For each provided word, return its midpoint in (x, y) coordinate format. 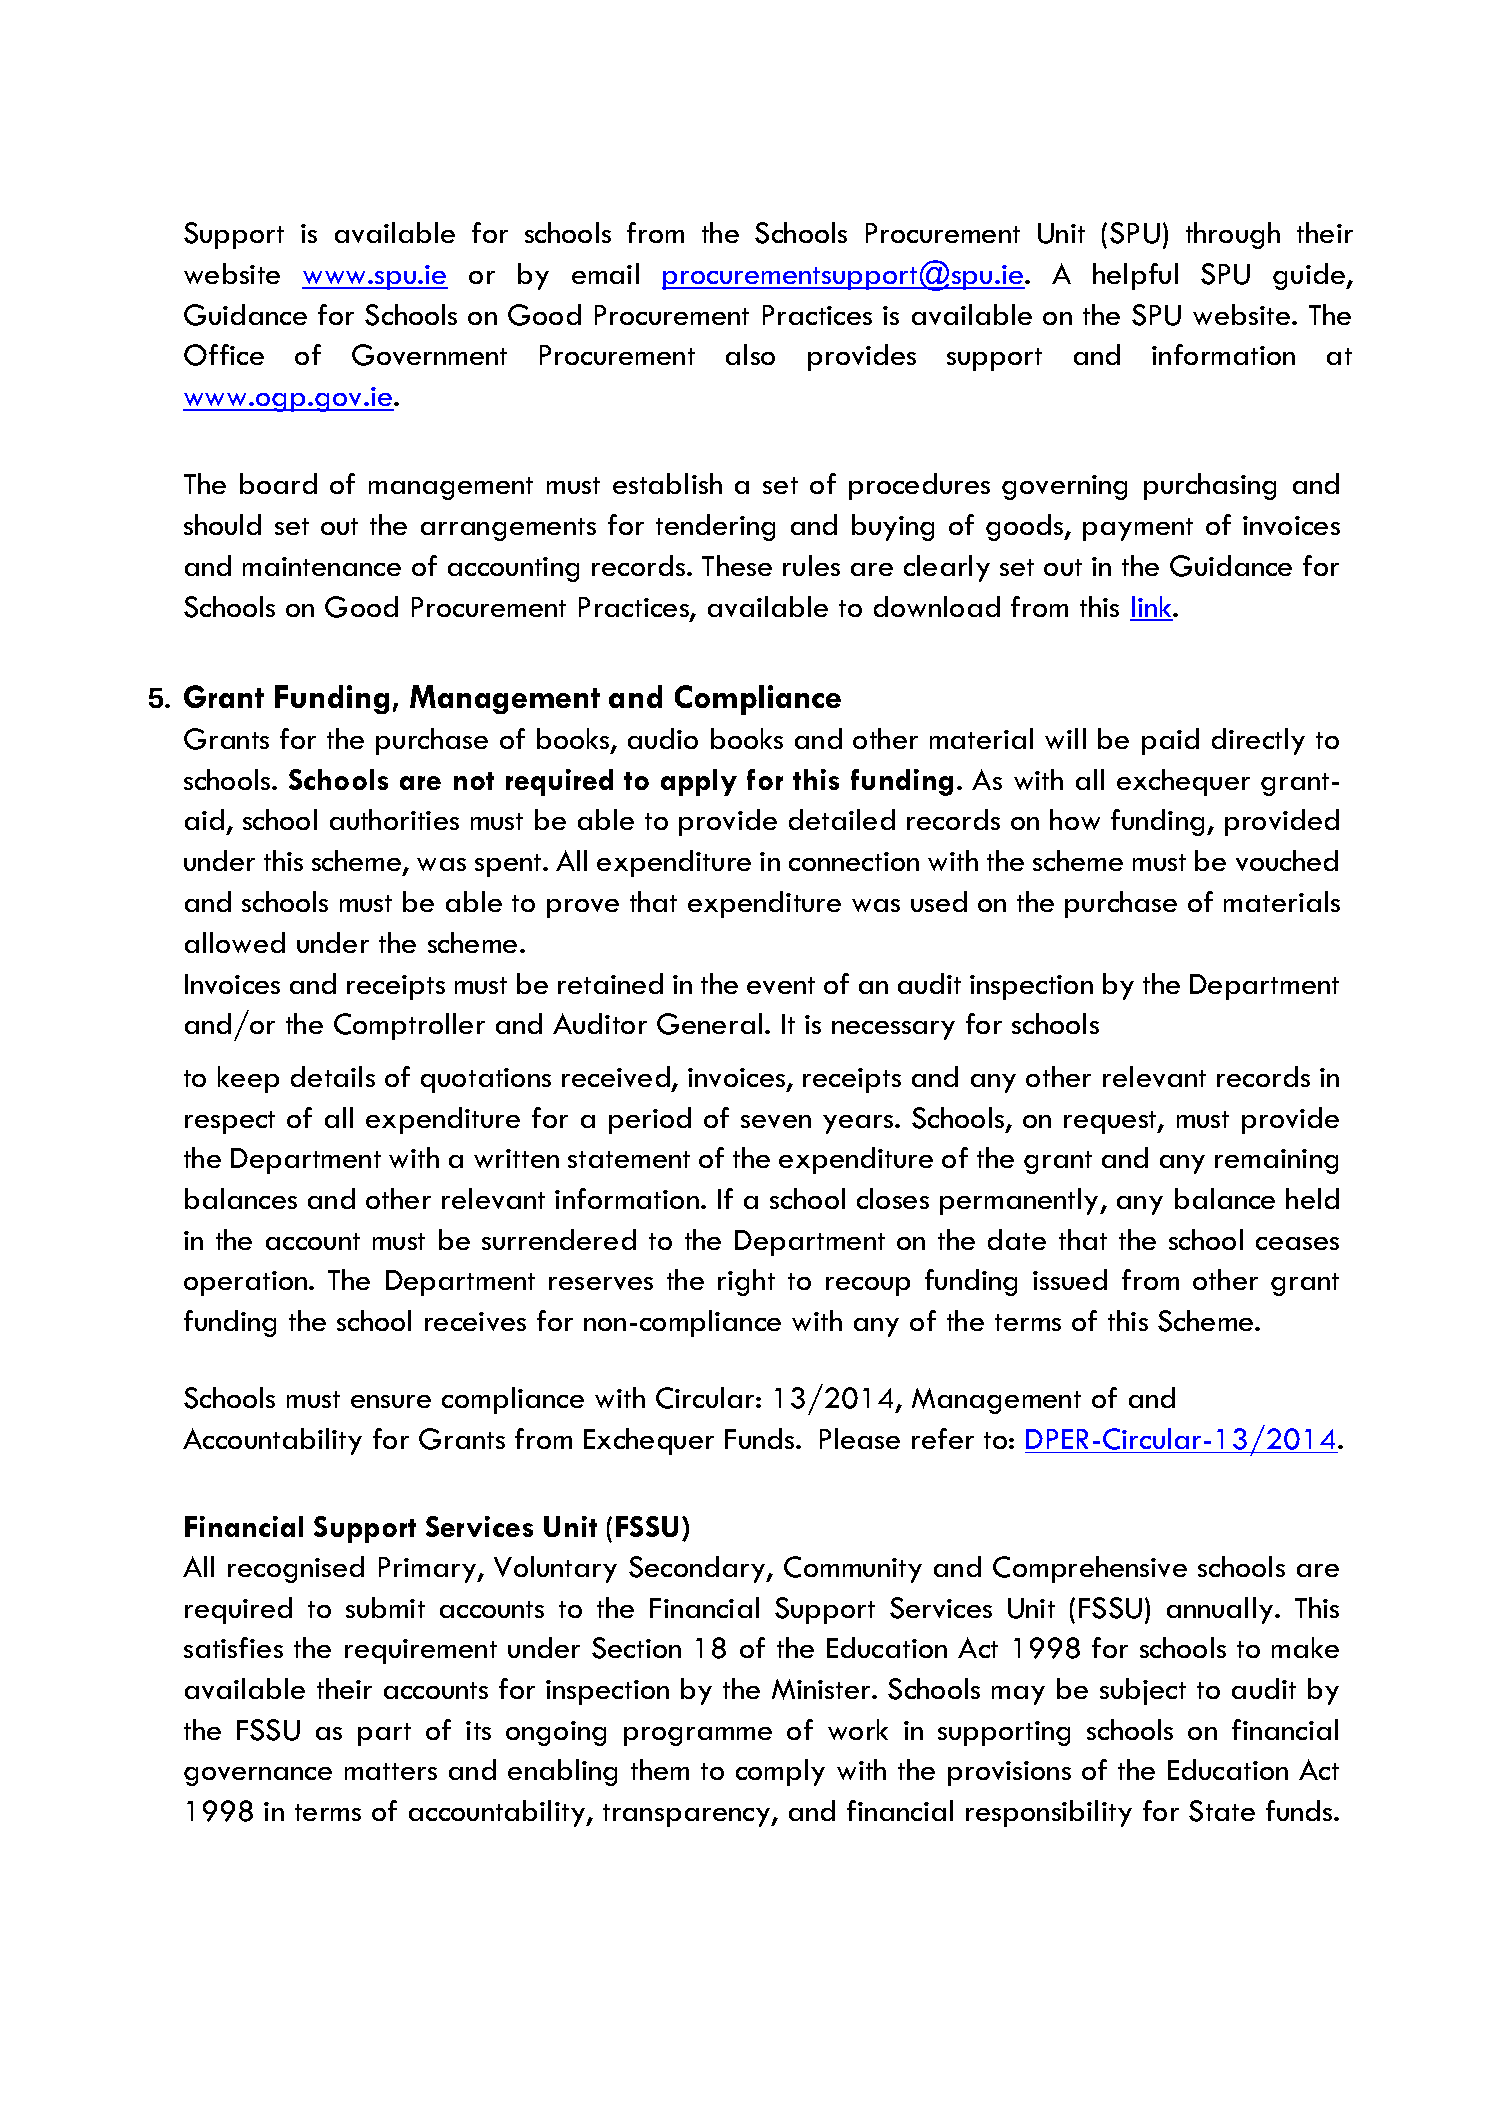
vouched (1287, 860)
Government (429, 355)
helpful (1135, 276)
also (750, 354)
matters (391, 1771)
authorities (394, 819)
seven (776, 1121)
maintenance (322, 566)
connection (854, 861)
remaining (1276, 1161)
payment (1138, 529)
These (737, 565)
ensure (391, 1401)
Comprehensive (1090, 1569)
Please (860, 1438)
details (333, 1076)
